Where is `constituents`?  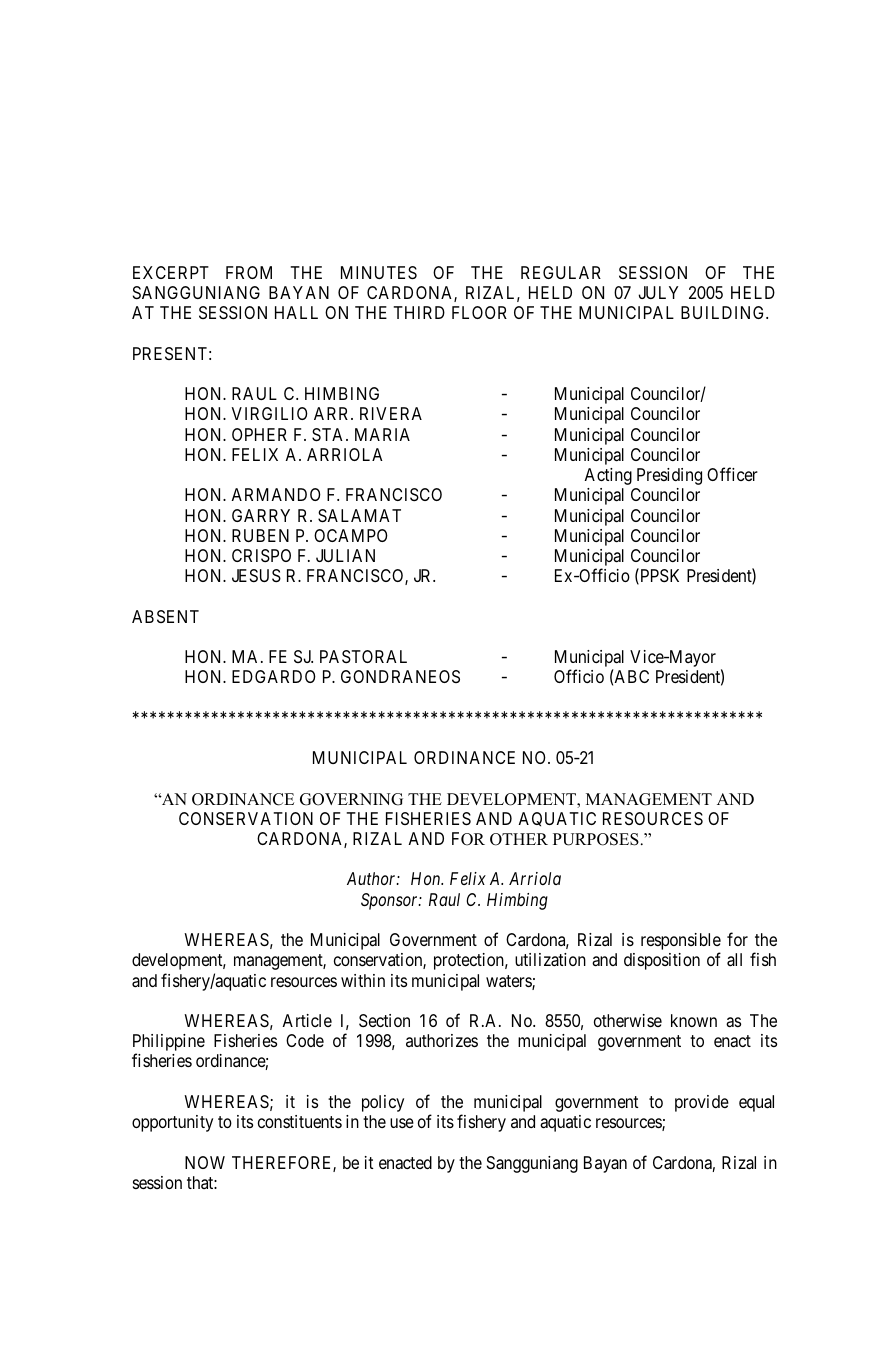 constituents is located at coordinates (300, 1121).
